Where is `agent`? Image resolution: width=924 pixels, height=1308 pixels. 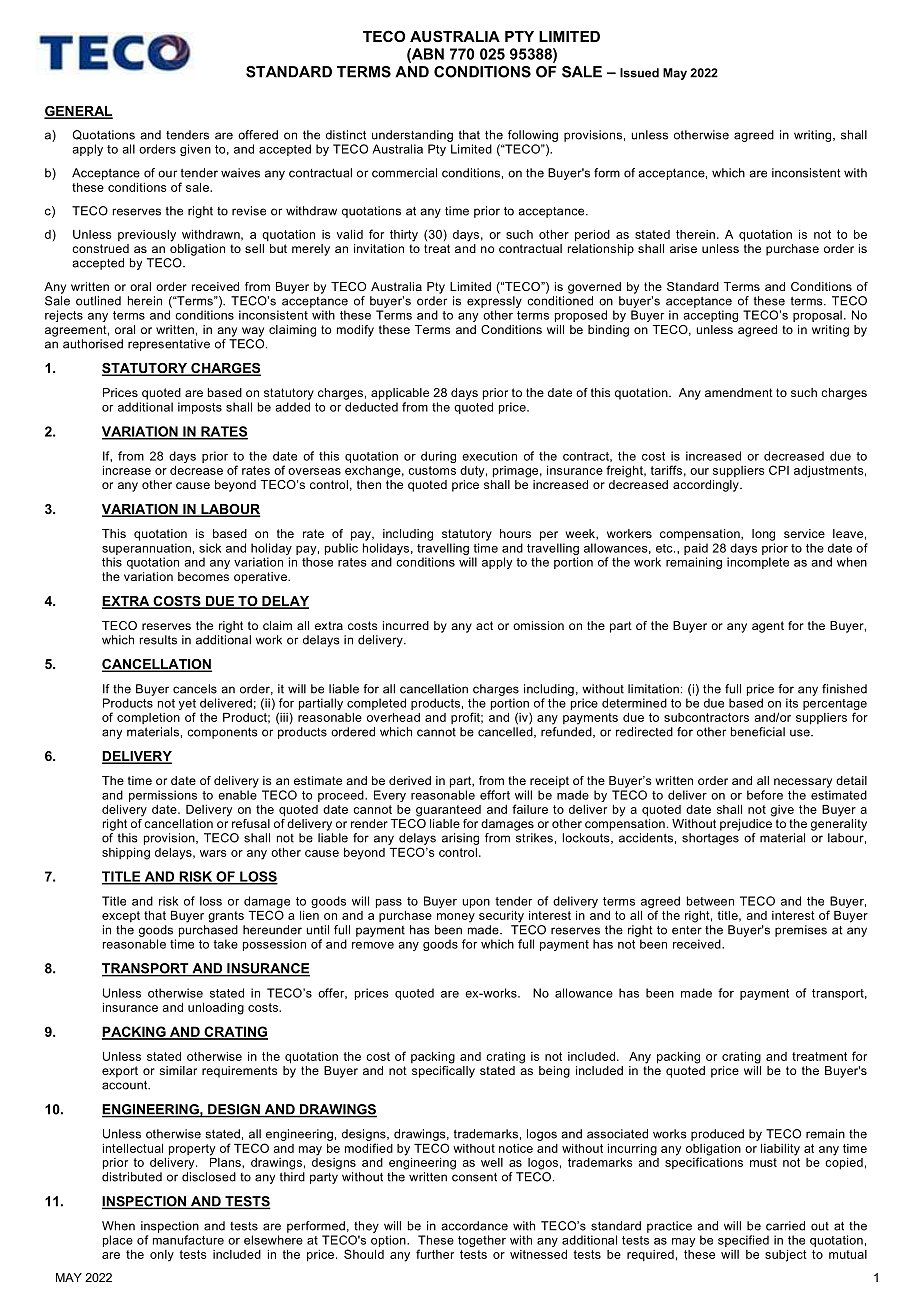
agent is located at coordinates (768, 627).
